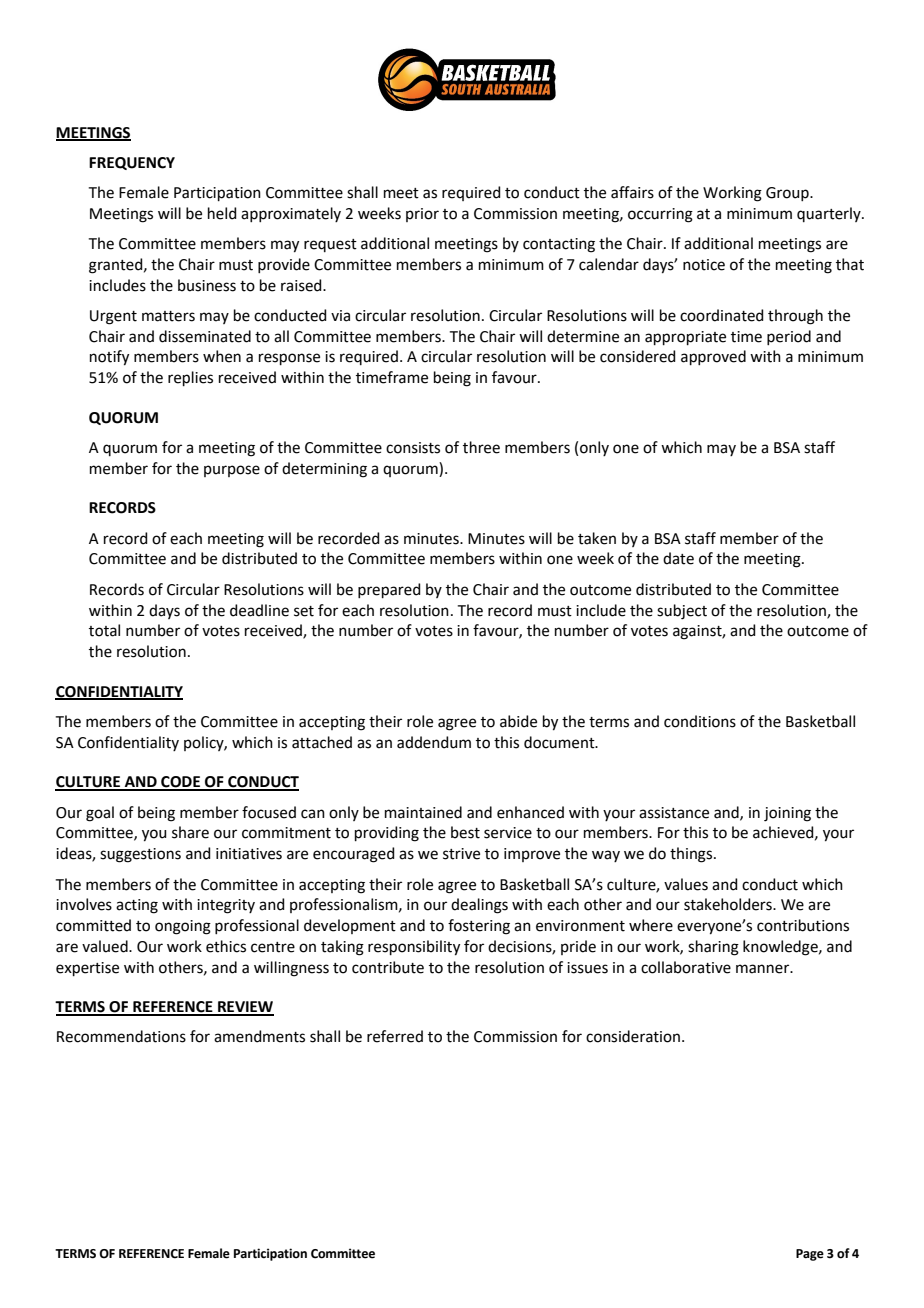 The width and height of the screenshot is (924, 1308). Describe the element at coordinates (422, 215) in the screenshot. I see `prior` at that location.
